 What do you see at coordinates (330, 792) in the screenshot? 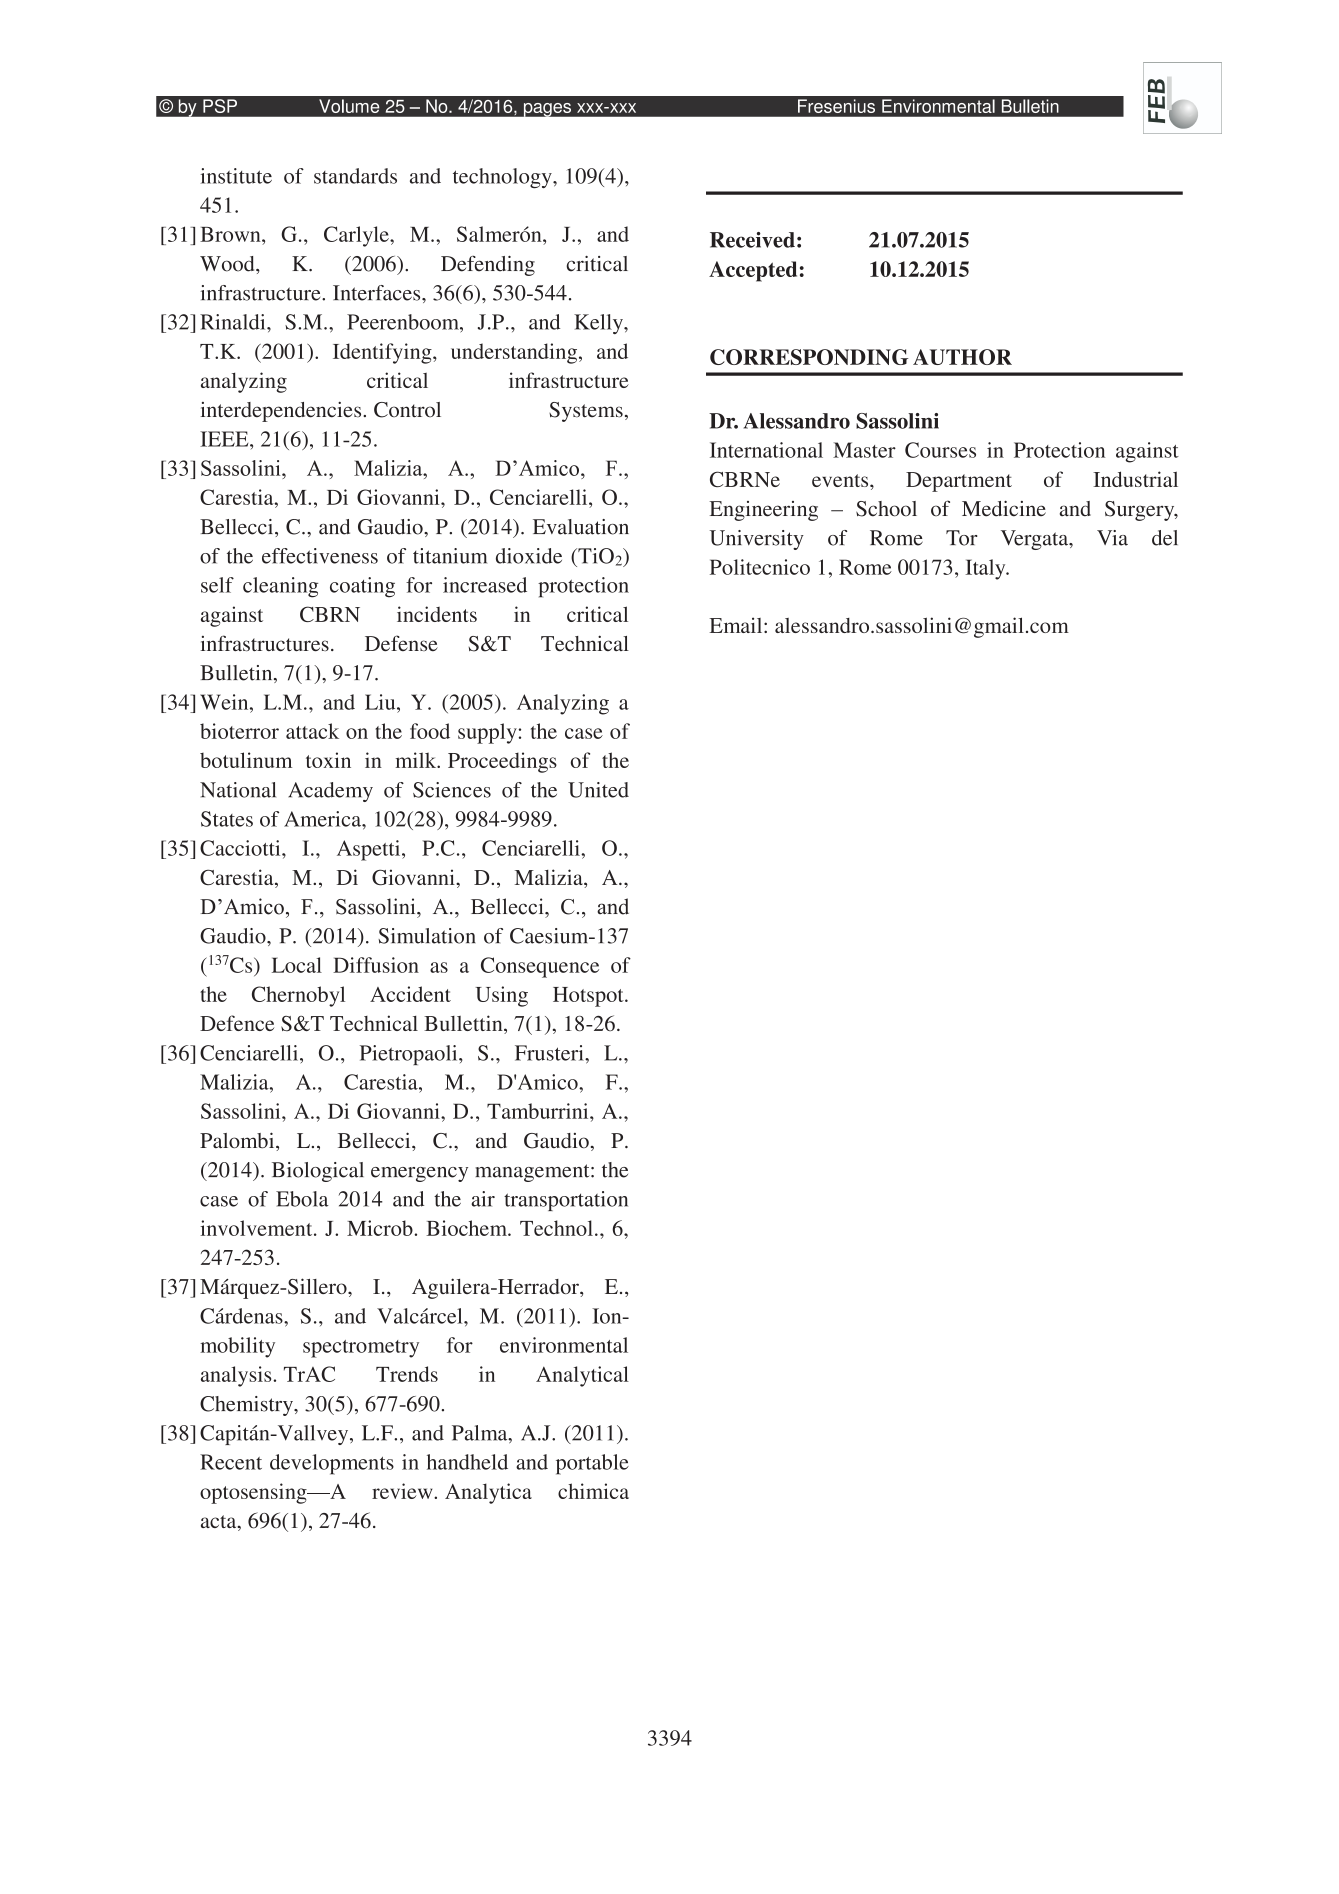
I see `Academy` at bounding box center [330, 792].
